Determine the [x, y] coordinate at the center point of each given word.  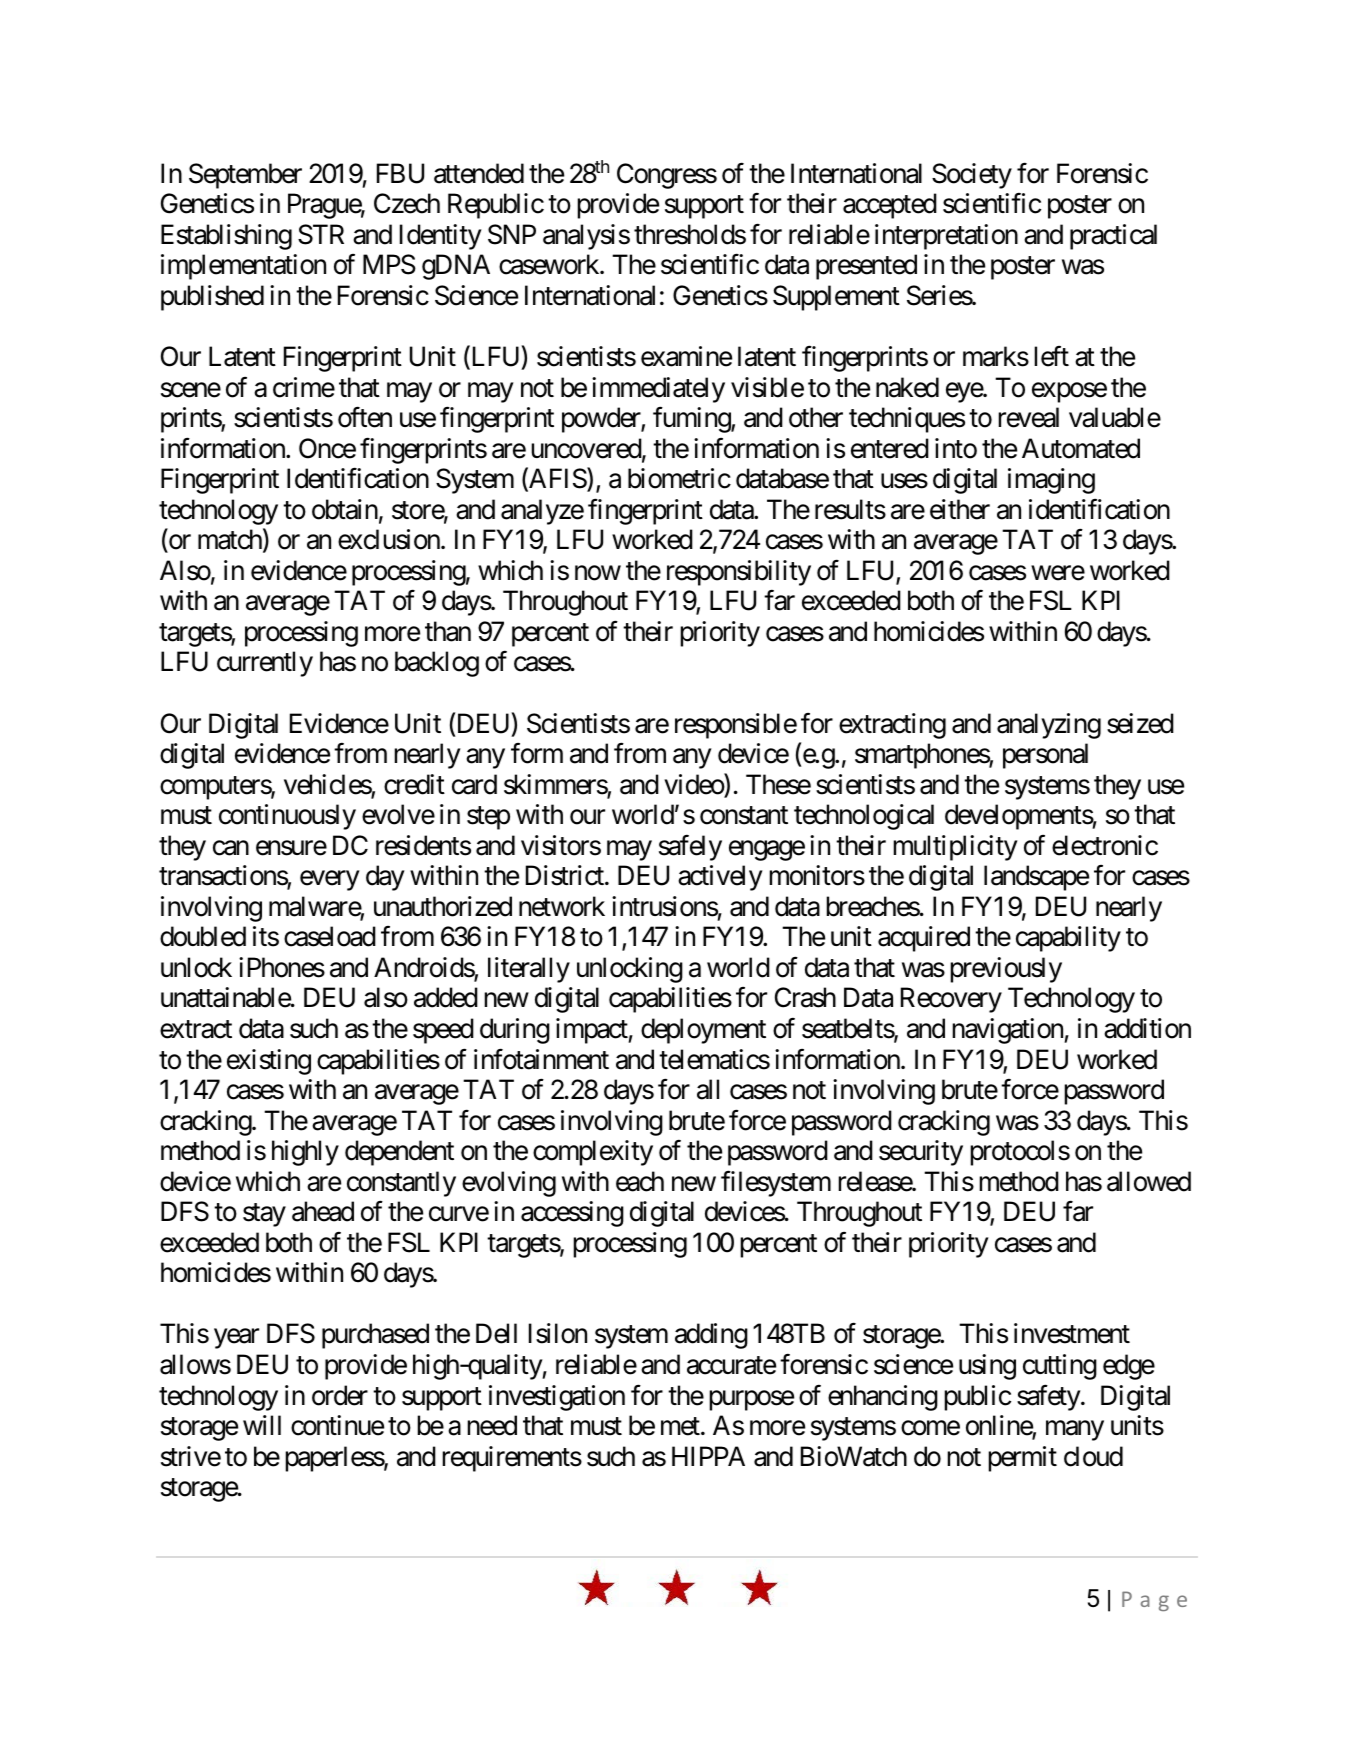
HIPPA [708, 1456]
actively [720, 878]
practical [1113, 237]
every [329, 881]
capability [1068, 939]
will [262, 1425]
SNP [512, 234]
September [245, 176]
